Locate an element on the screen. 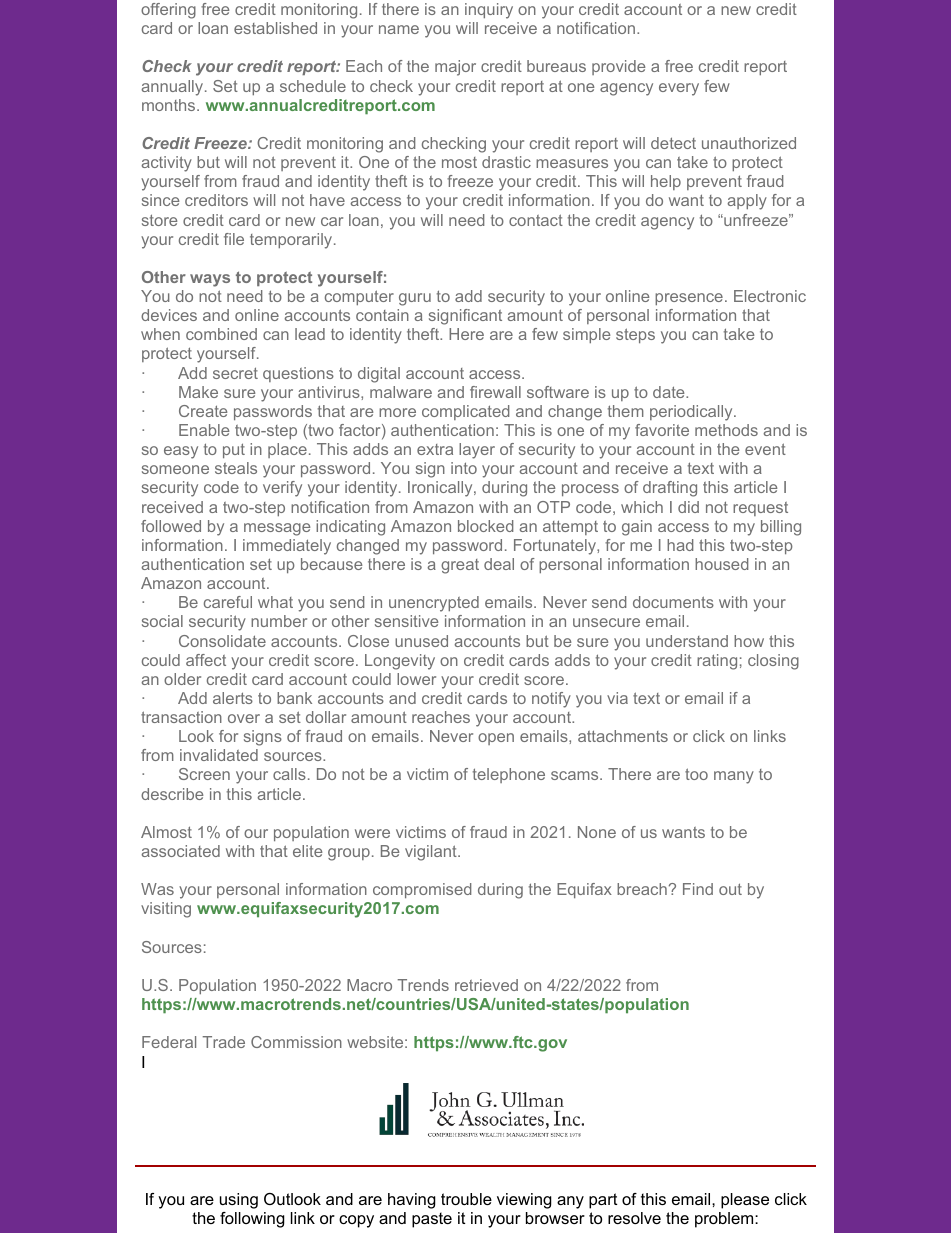 This screenshot has height=1233, width=952. problem is located at coordinates (725, 1220).
